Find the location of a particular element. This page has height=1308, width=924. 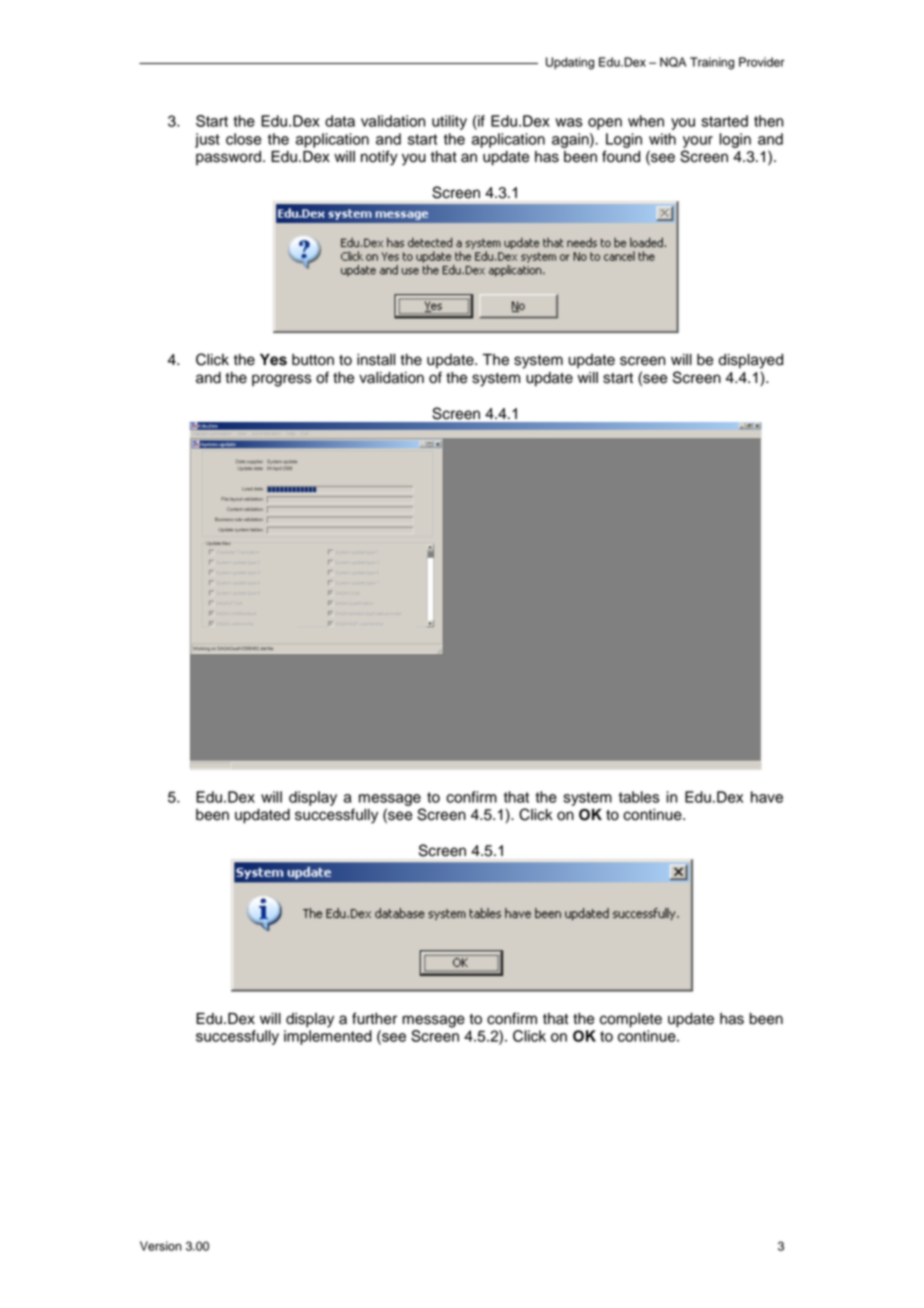

install is located at coordinates (376, 360).
